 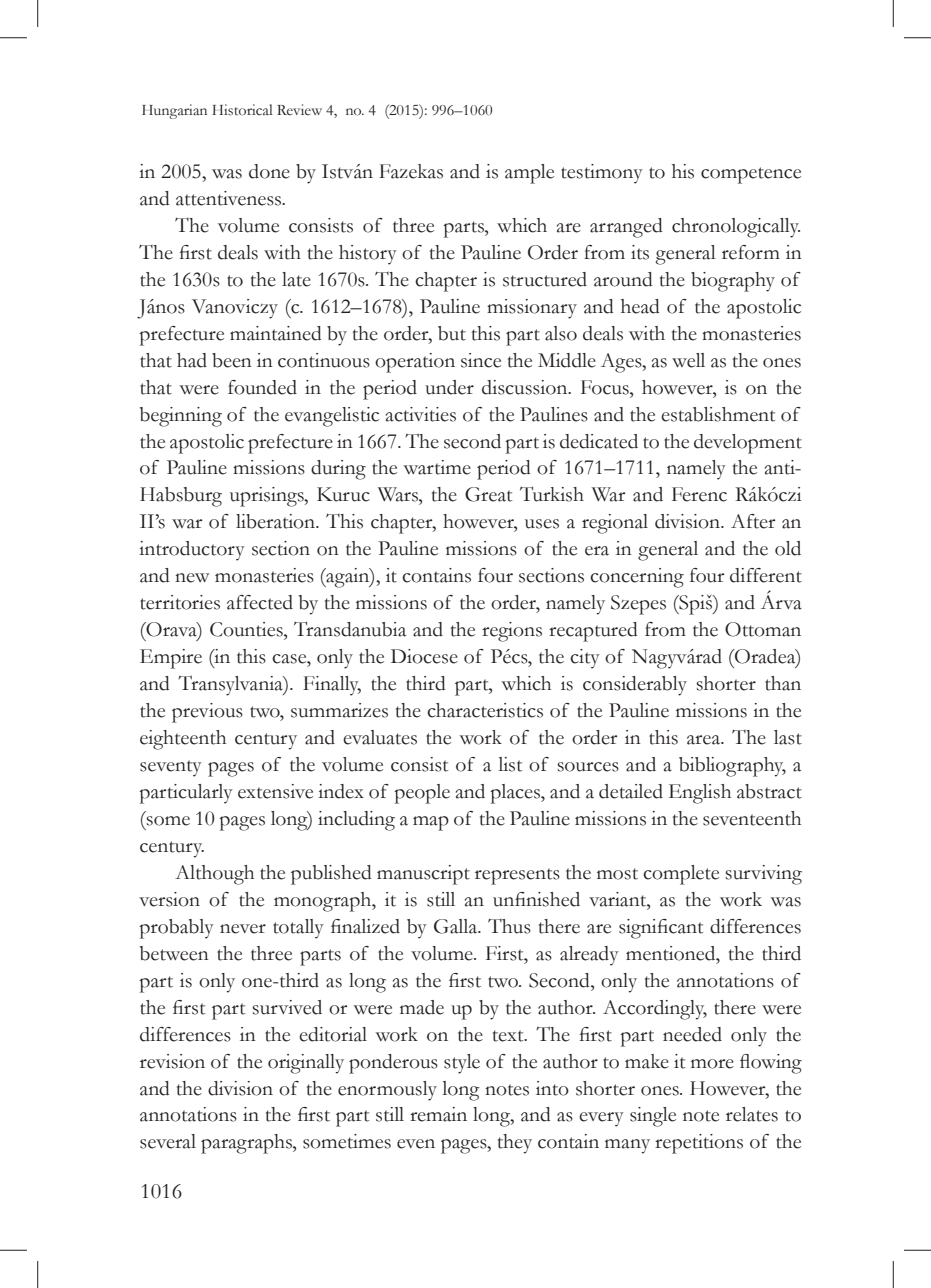 I want to click on remain, so click(x=438, y=1114).
